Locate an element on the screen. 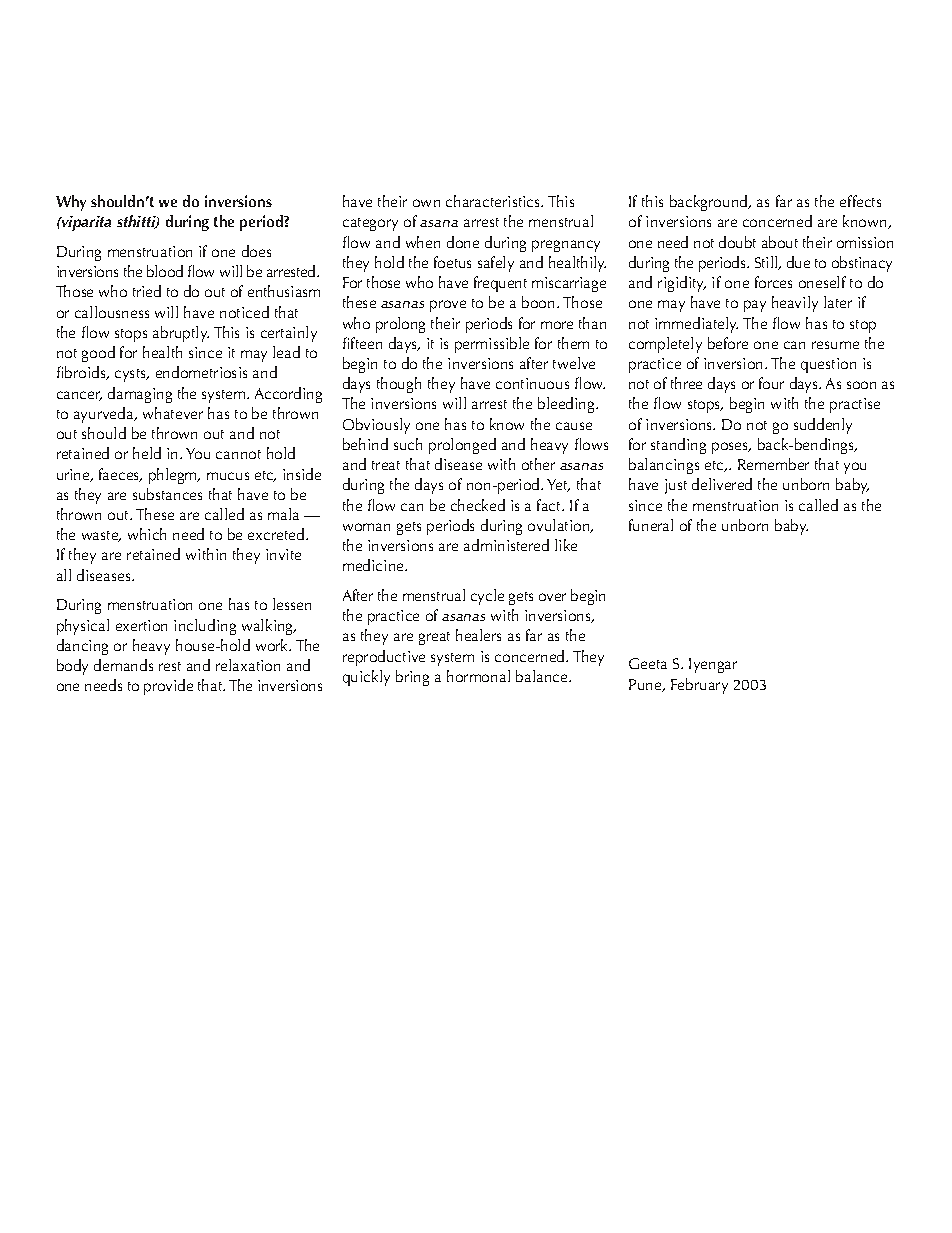 The height and width of the screenshot is (1233, 952). provide is located at coordinates (168, 687).
